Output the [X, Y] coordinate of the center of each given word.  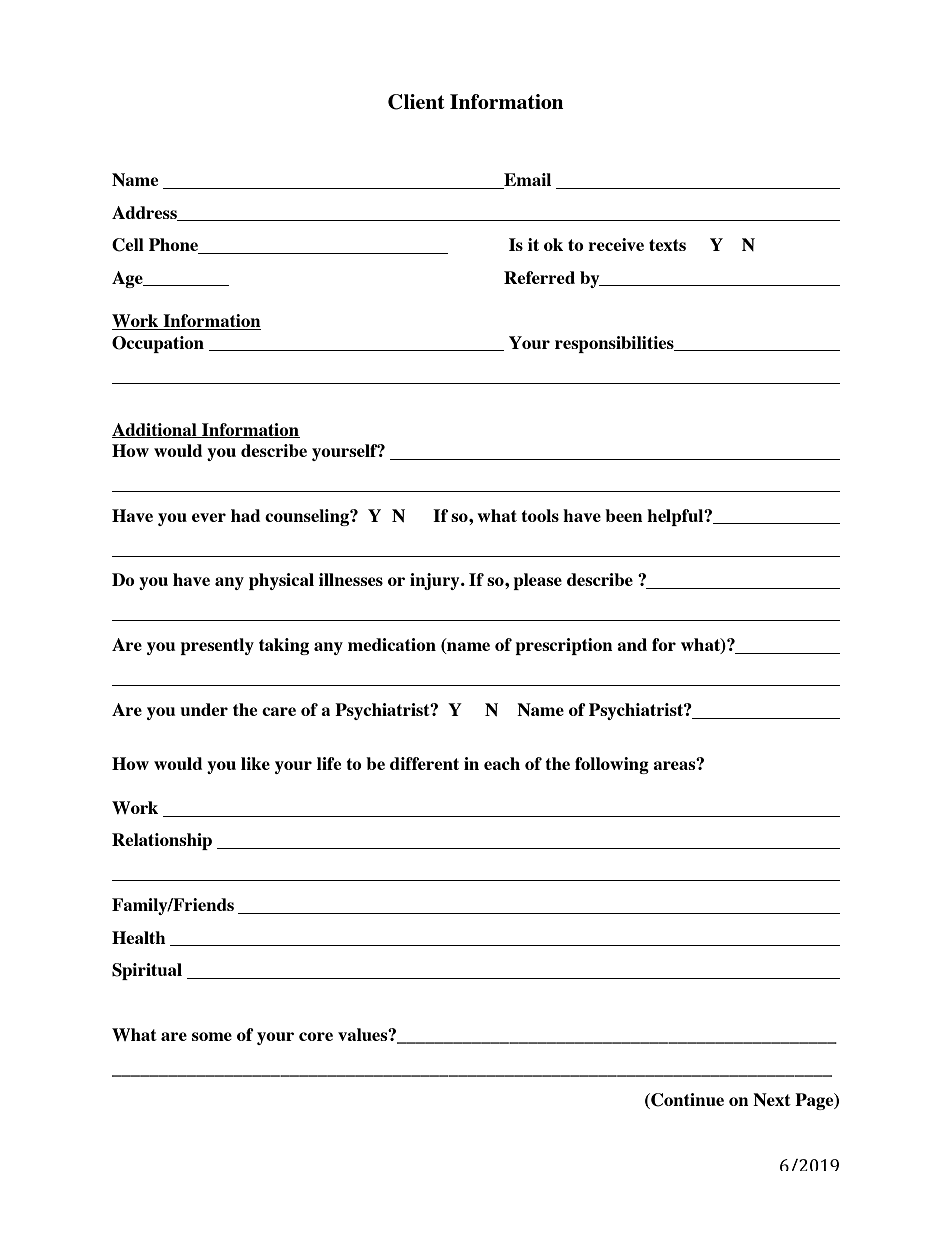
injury [436, 581]
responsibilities [615, 344]
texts [667, 245]
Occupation [158, 344]
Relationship [162, 841]
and [632, 644]
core [316, 1036]
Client [416, 102]
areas [675, 764]
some [212, 1036]
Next [772, 1099]
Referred [539, 277]
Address [145, 213]
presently [217, 646]
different [424, 763]
